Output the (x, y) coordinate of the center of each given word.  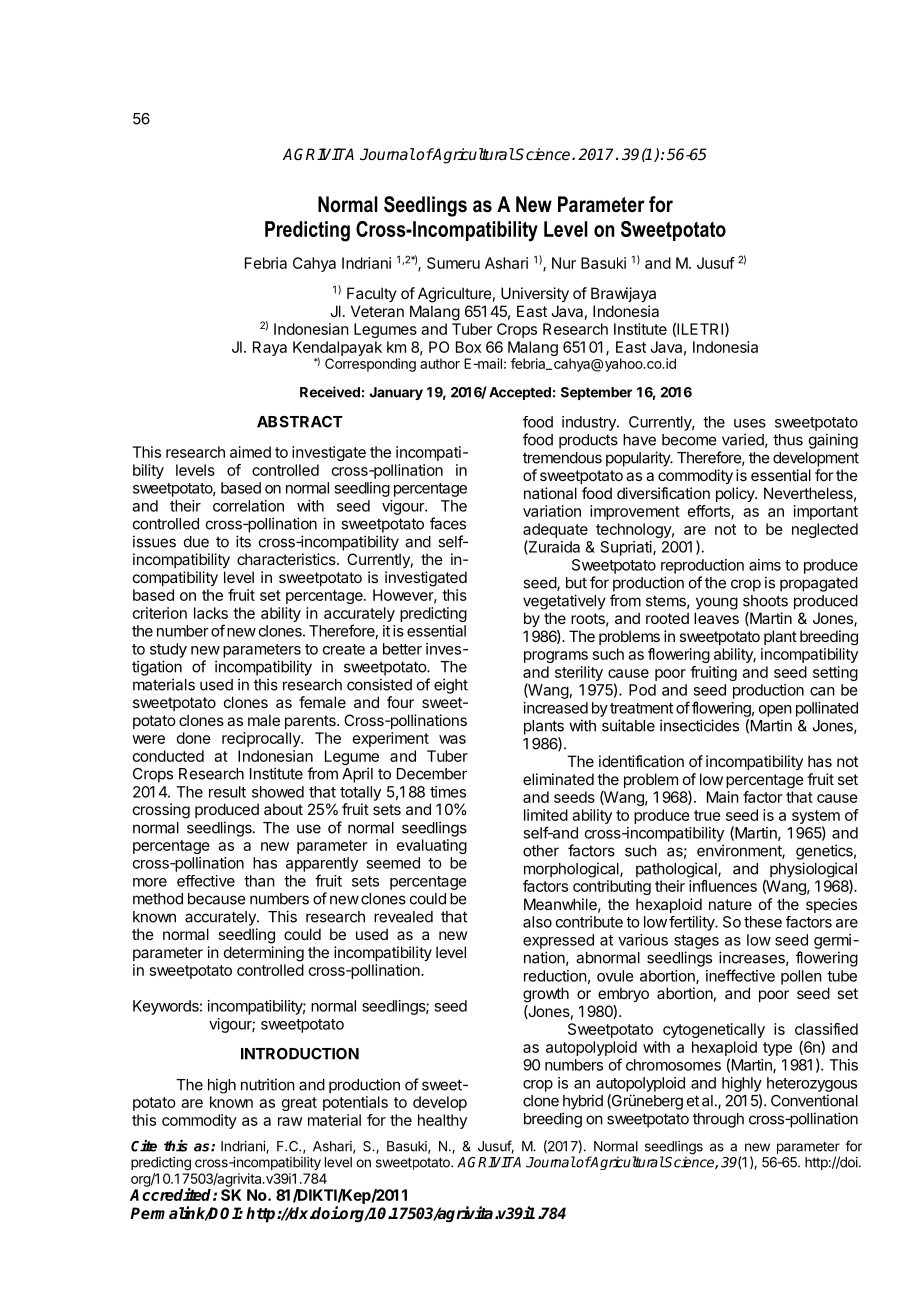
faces (448, 523)
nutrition (268, 1084)
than (259, 881)
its (243, 541)
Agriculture (455, 295)
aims (765, 565)
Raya (270, 348)
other (541, 851)
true (707, 815)
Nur (564, 263)
